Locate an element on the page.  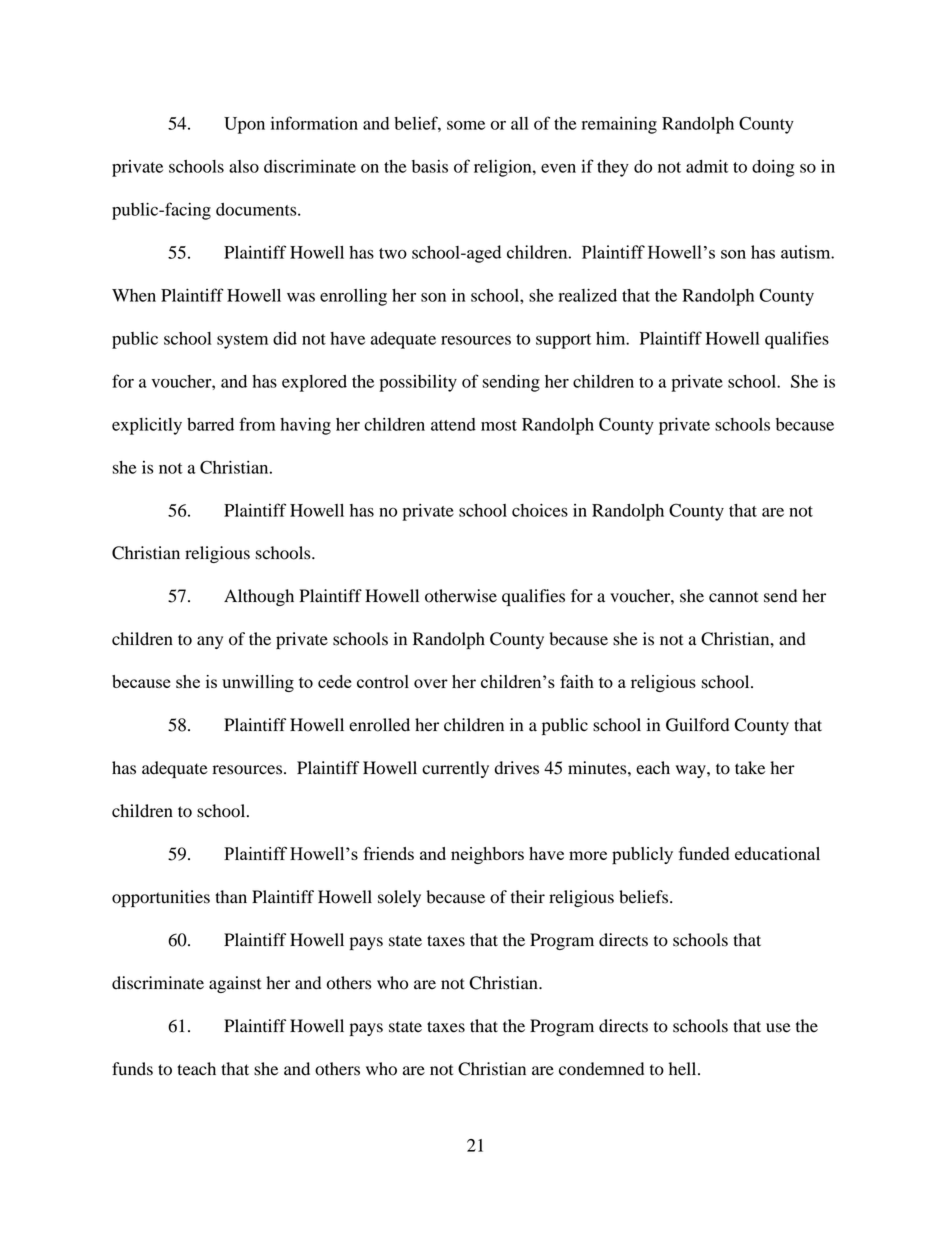
against is located at coordinates (235, 984).
